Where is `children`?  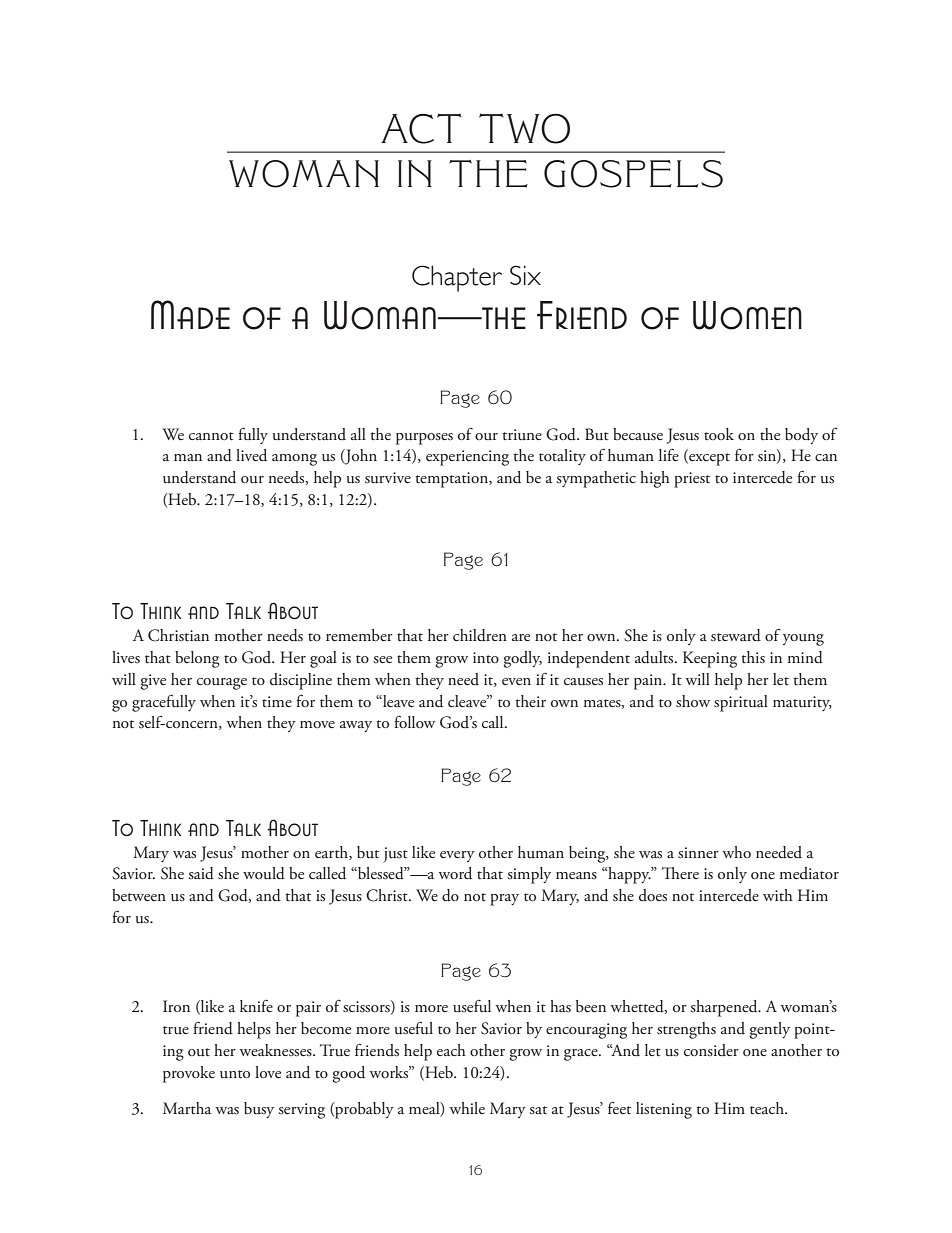
children is located at coordinates (480, 635).
